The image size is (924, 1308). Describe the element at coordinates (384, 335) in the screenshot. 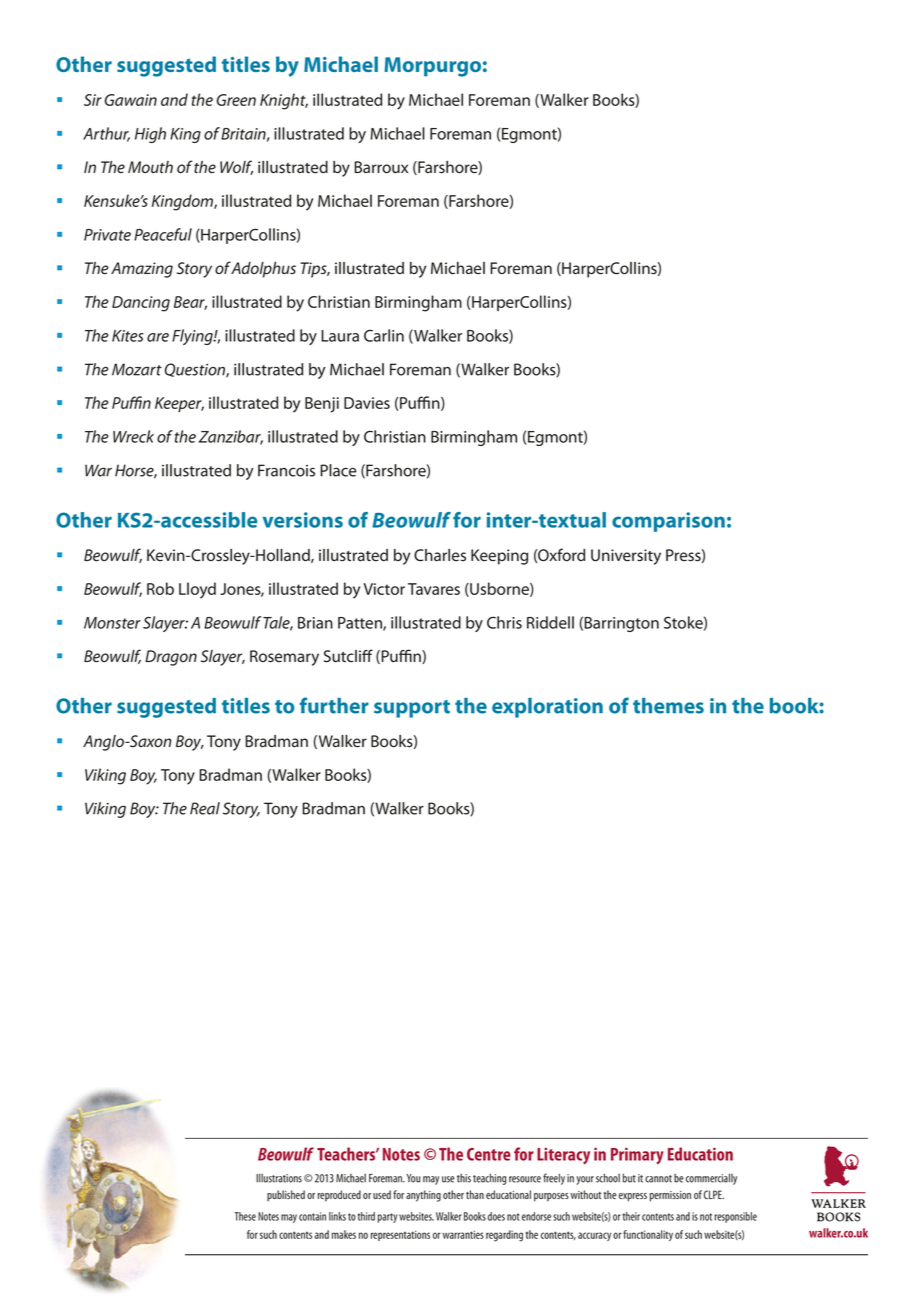

I see `Carlin` at that location.
